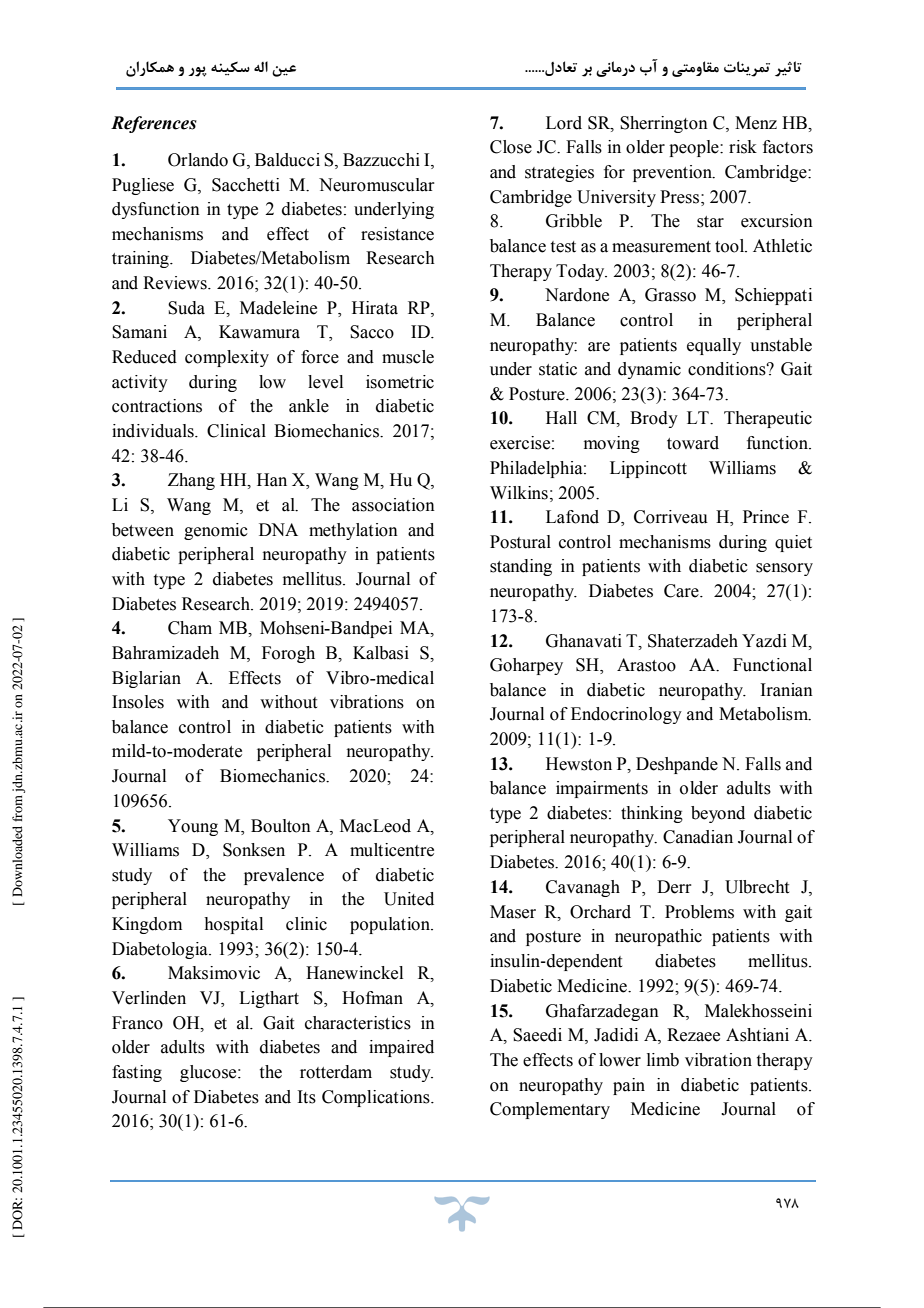  Describe the element at coordinates (408, 357) in the document. I see `muscle` at that location.
